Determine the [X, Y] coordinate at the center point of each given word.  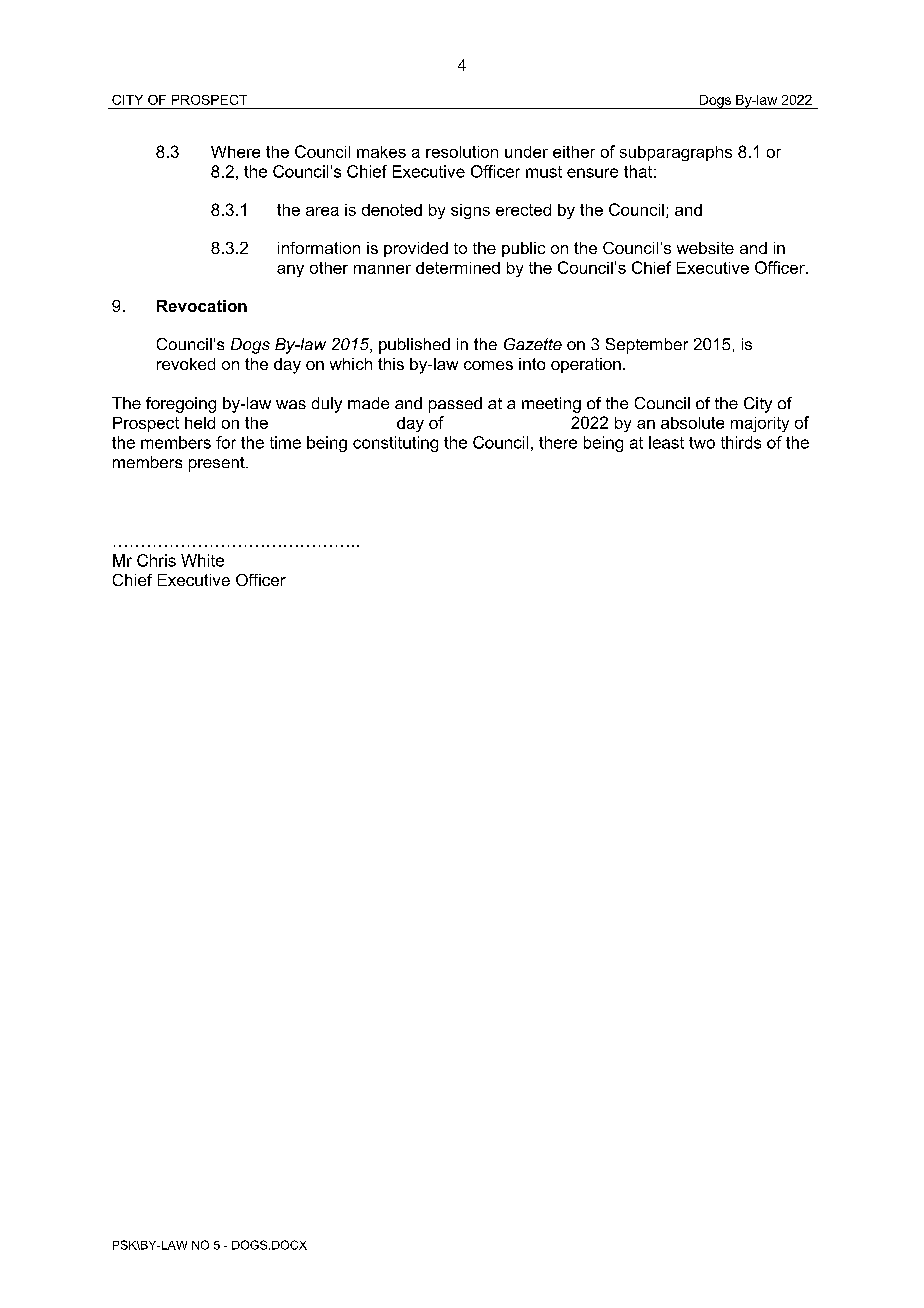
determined [458, 268]
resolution [462, 152]
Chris [156, 560]
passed [455, 405]
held [200, 423]
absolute [692, 423]
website [705, 248]
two [702, 443]
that [638, 171]
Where [235, 152]
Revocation [202, 306]
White [202, 560]
